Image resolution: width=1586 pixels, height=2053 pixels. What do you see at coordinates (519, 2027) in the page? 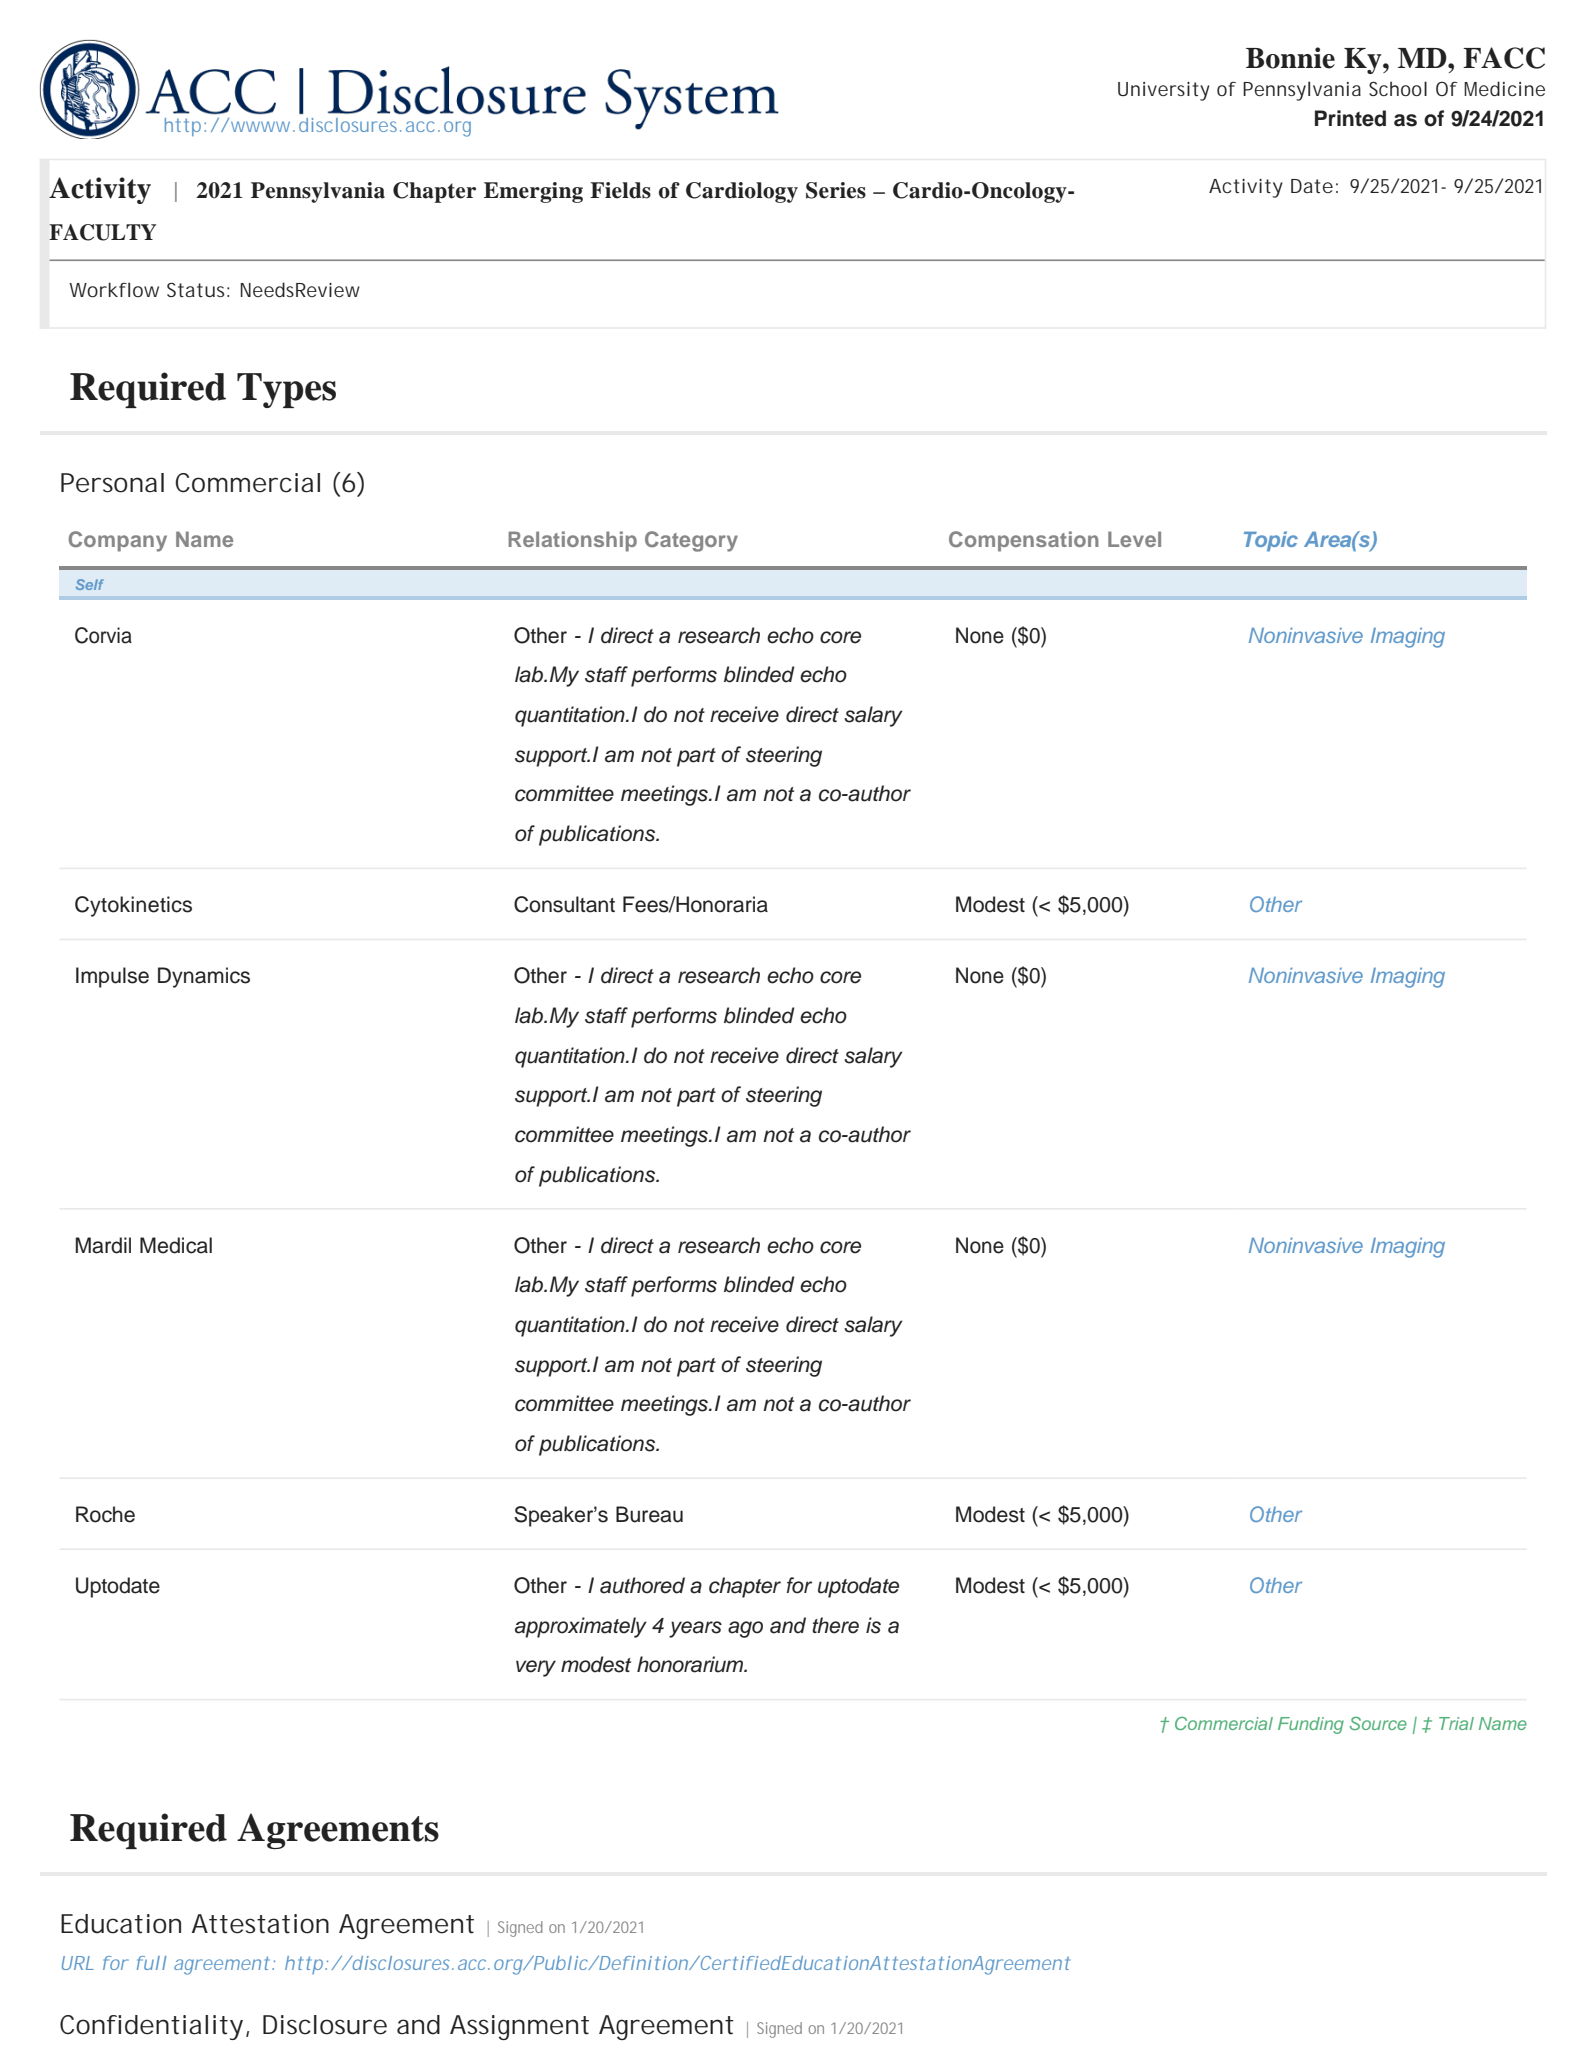
I see `Assignment` at bounding box center [519, 2027].
